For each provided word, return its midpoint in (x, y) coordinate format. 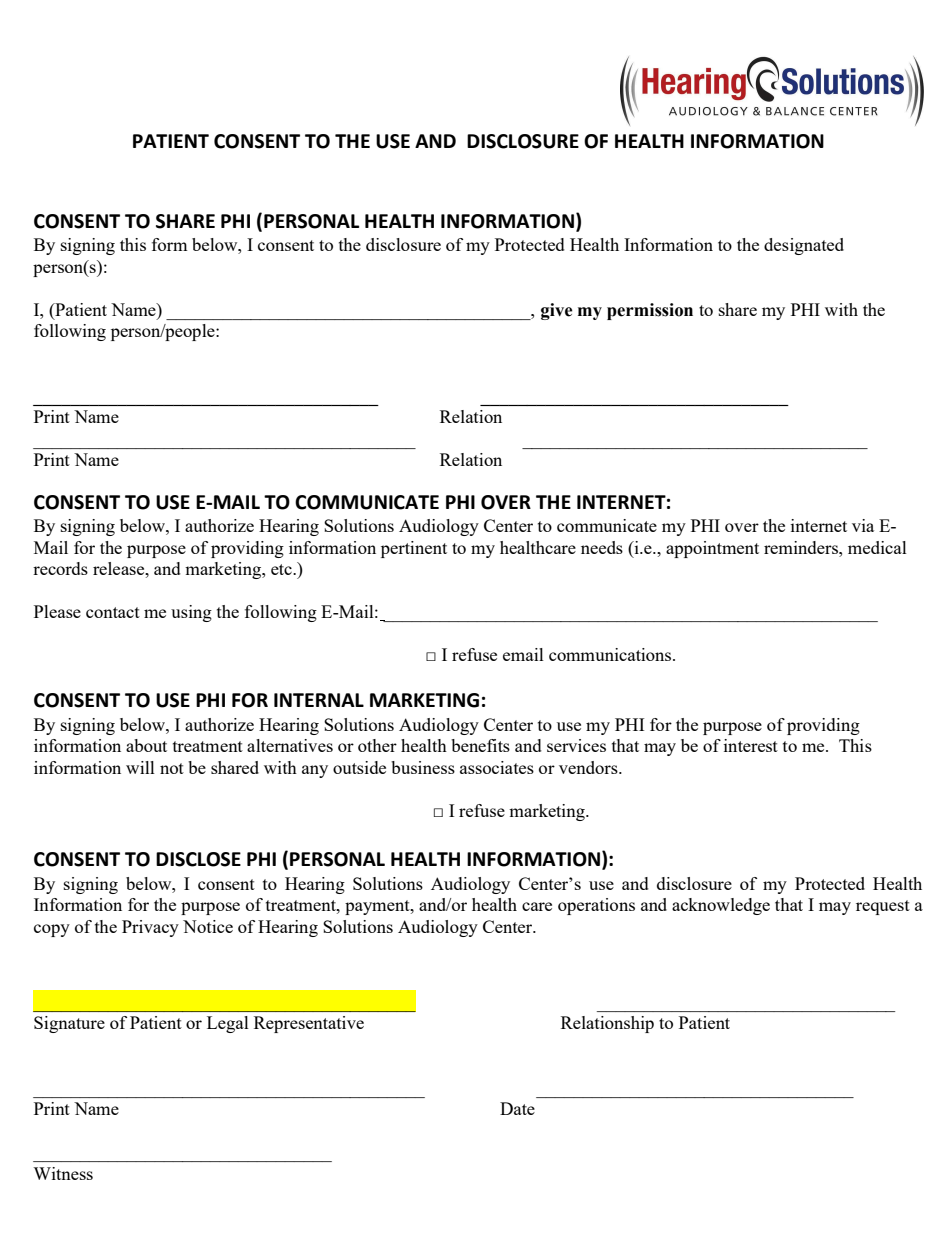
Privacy (150, 928)
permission (650, 311)
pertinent (414, 549)
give (557, 311)
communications (611, 654)
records (60, 568)
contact (113, 612)
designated (804, 246)
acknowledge (721, 906)
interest (751, 745)
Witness (63, 1173)
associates (497, 767)
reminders (802, 547)
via (863, 525)
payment (378, 907)
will (140, 767)
